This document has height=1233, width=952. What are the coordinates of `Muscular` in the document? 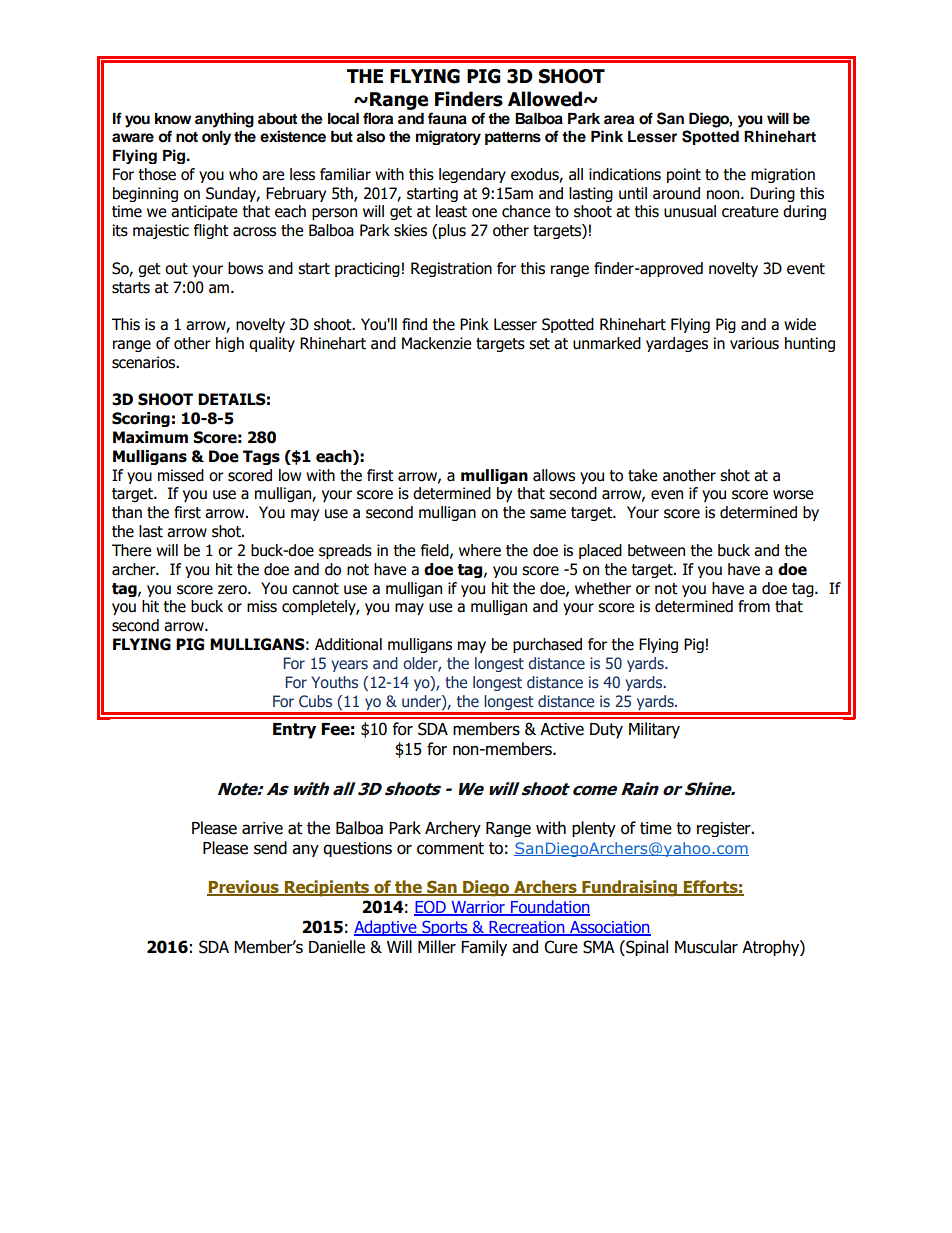 It's located at (706, 947).
